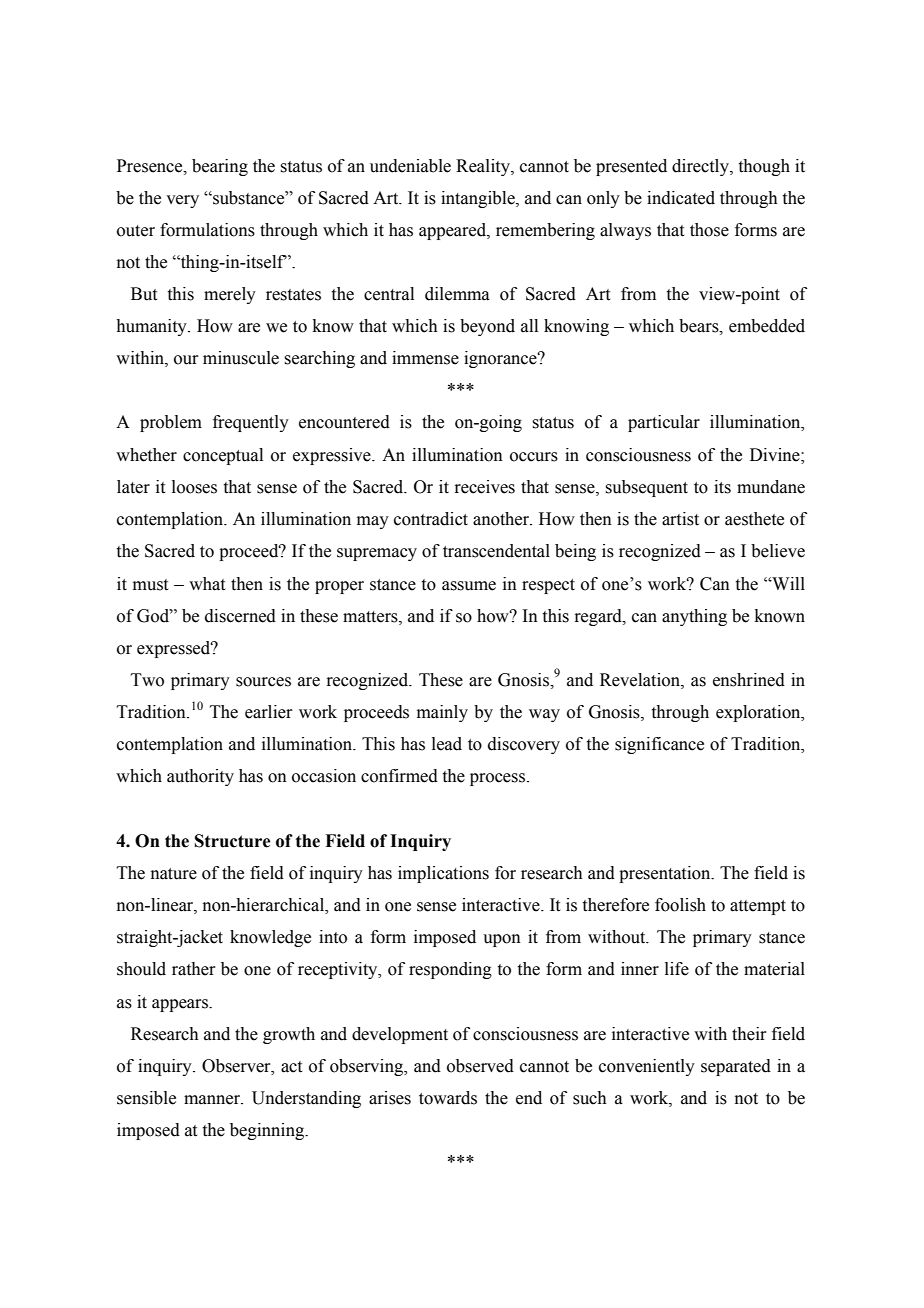  I want to click on nature, so click(174, 874).
